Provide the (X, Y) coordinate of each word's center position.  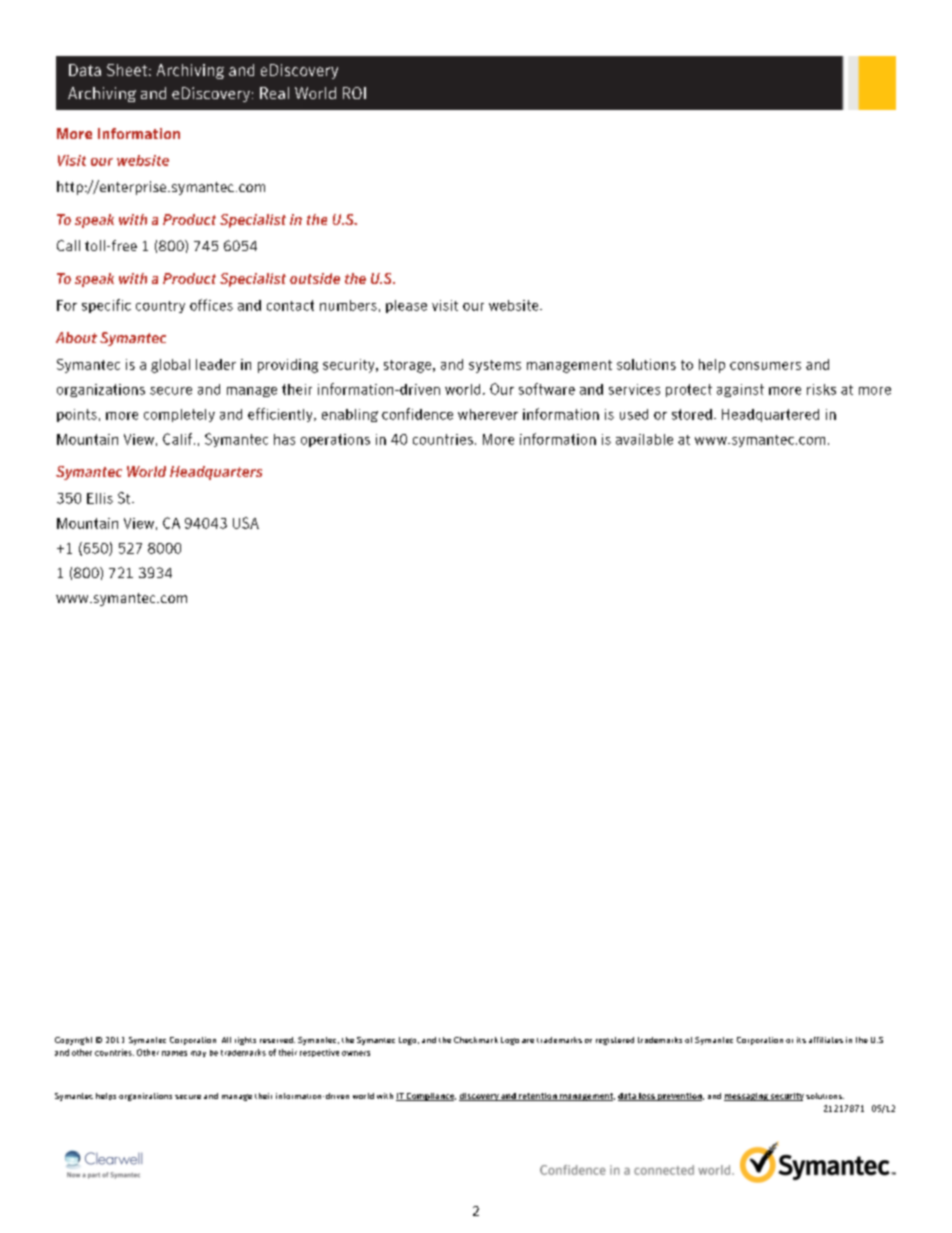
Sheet (127, 70)
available (644, 439)
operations (335, 440)
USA (246, 523)
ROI (354, 93)
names (174, 1053)
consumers (765, 366)
